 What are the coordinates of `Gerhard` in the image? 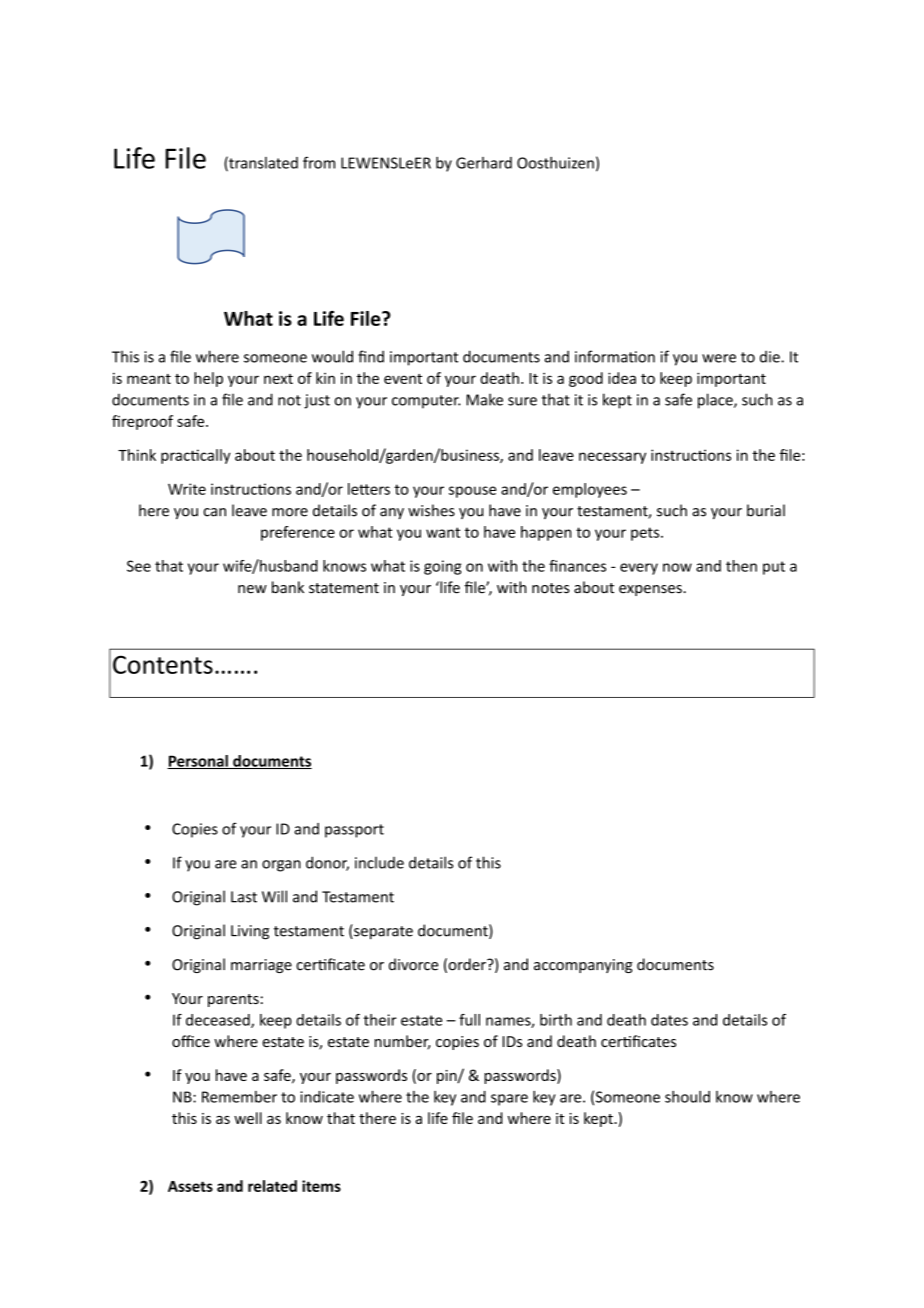 It's located at (484, 163).
